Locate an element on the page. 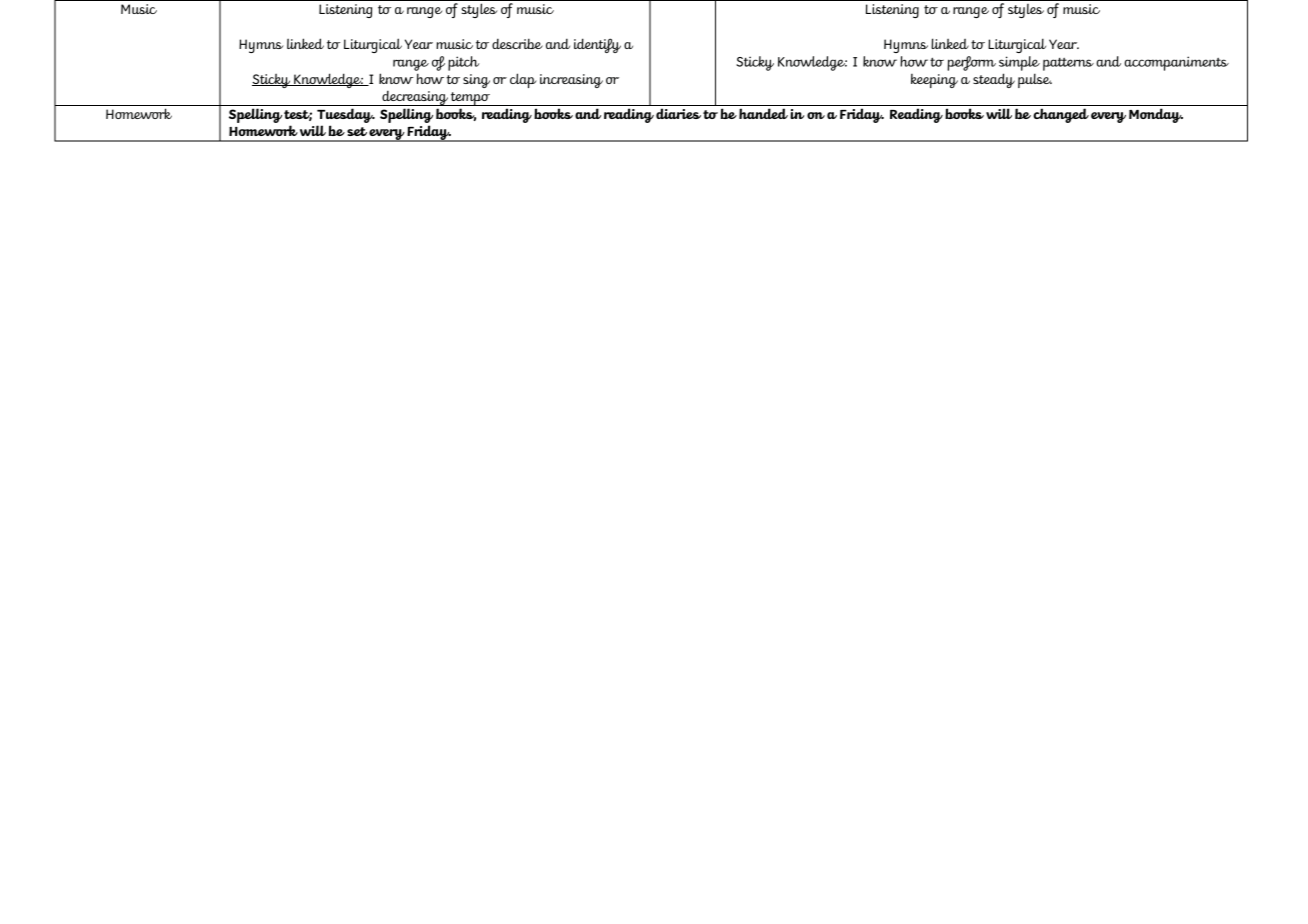  patterns is located at coordinates (1068, 64).
